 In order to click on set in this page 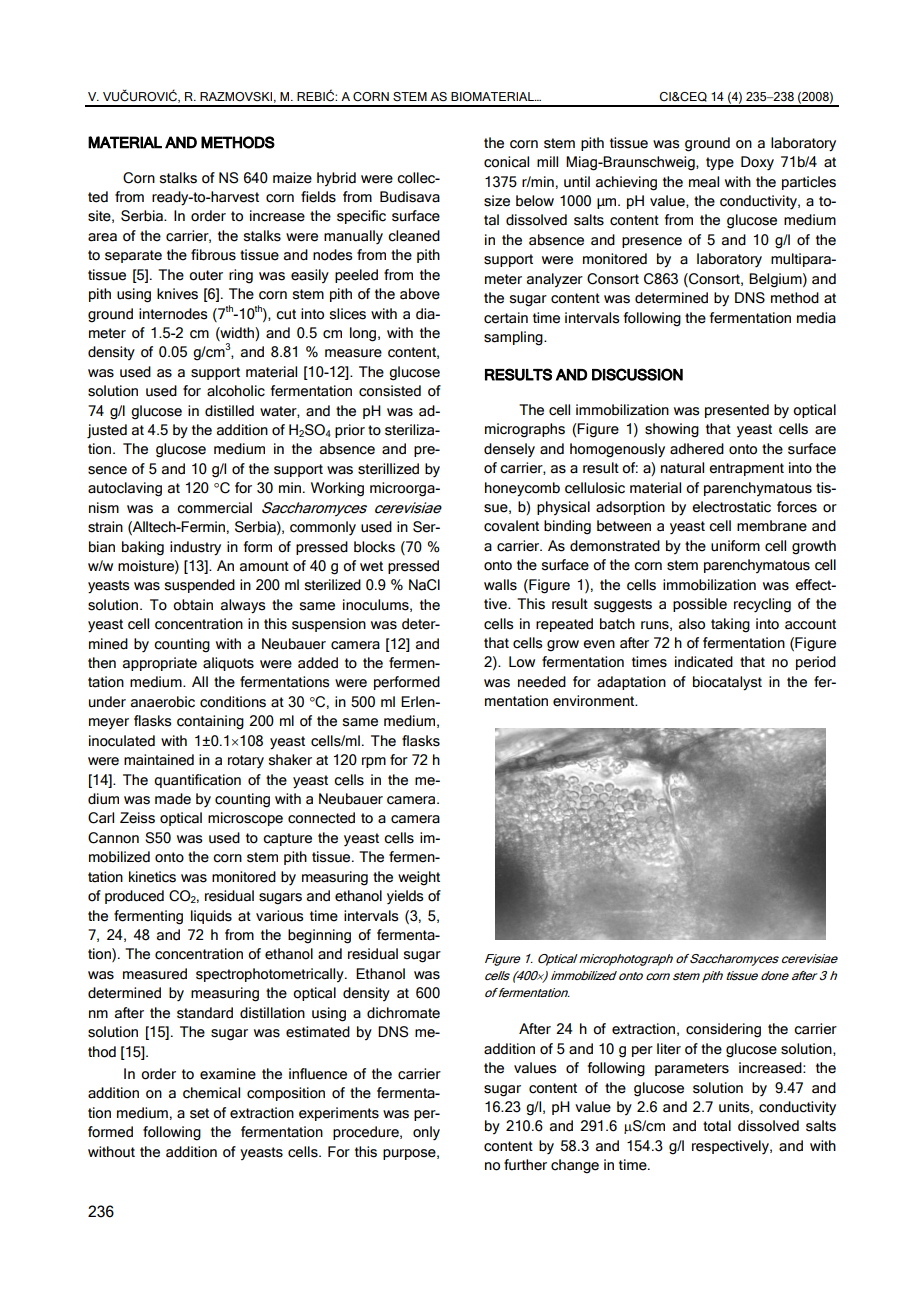, I will do `click(199, 1113)`.
